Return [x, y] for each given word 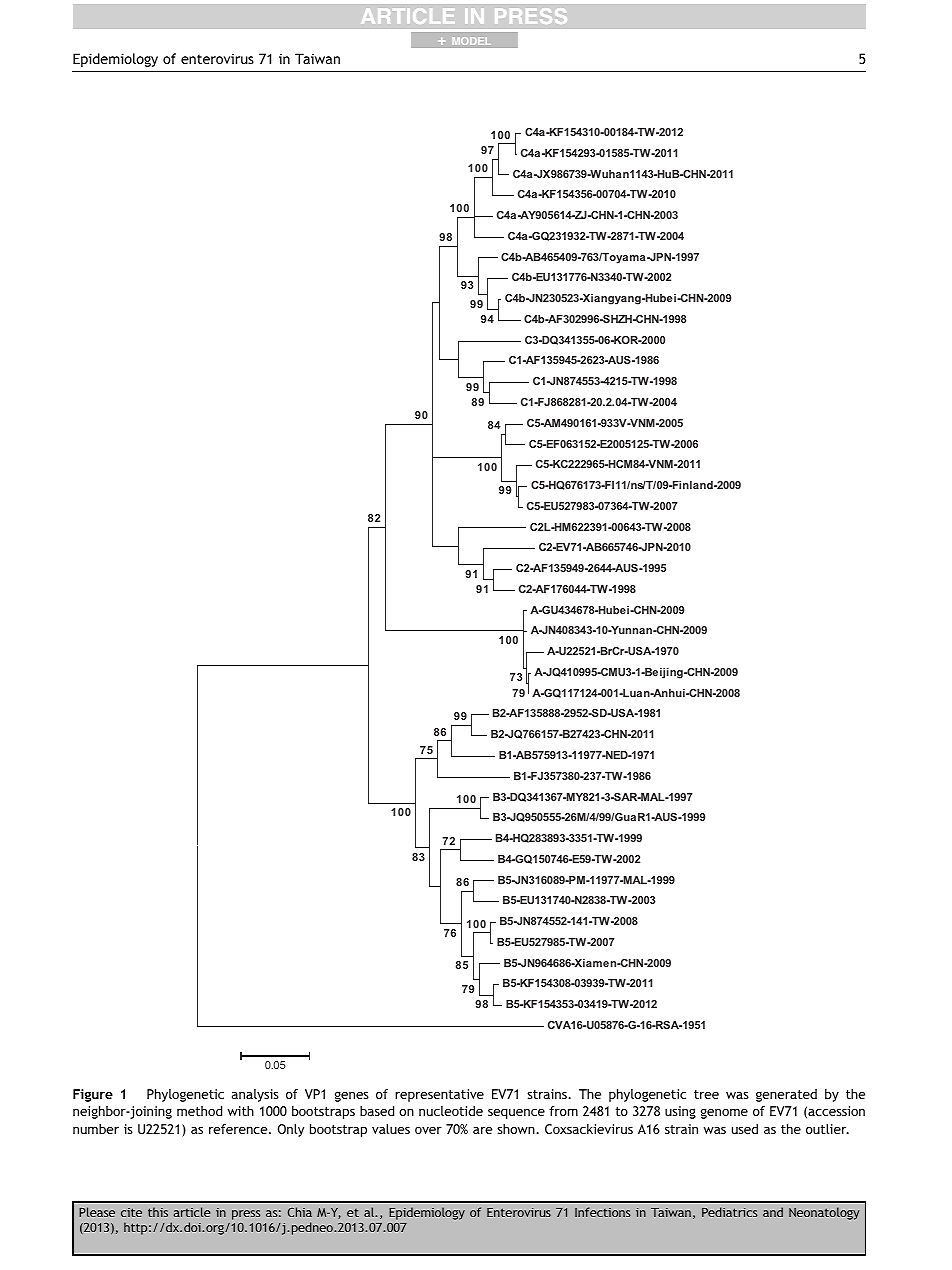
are [482, 1130]
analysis [255, 1095]
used [745, 1129]
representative [439, 1095]
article [192, 1212]
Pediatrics [729, 1212]
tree [706, 1094]
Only [291, 1130]
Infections [602, 1212]
